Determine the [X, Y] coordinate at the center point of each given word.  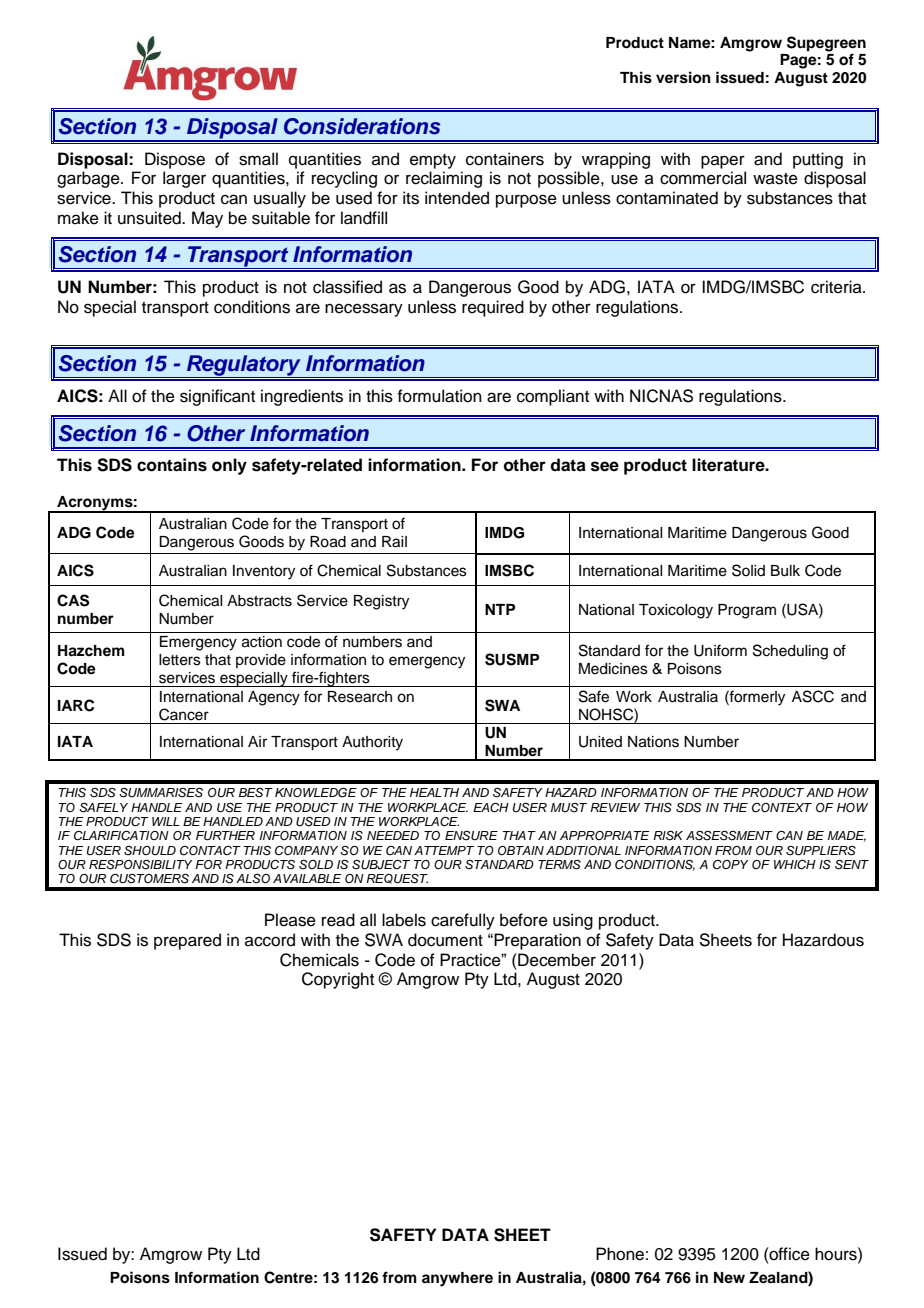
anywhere [457, 1279]
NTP [500, 609]
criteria [837, 287]
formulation [439, 396]
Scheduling [790, 652]
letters [180, 660]
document [445, 940]
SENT [852, 865]
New [729, 1277]
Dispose [175, 160]
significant [217, 397]
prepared [187, 941]
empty [433, 161]
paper [723, 162]
